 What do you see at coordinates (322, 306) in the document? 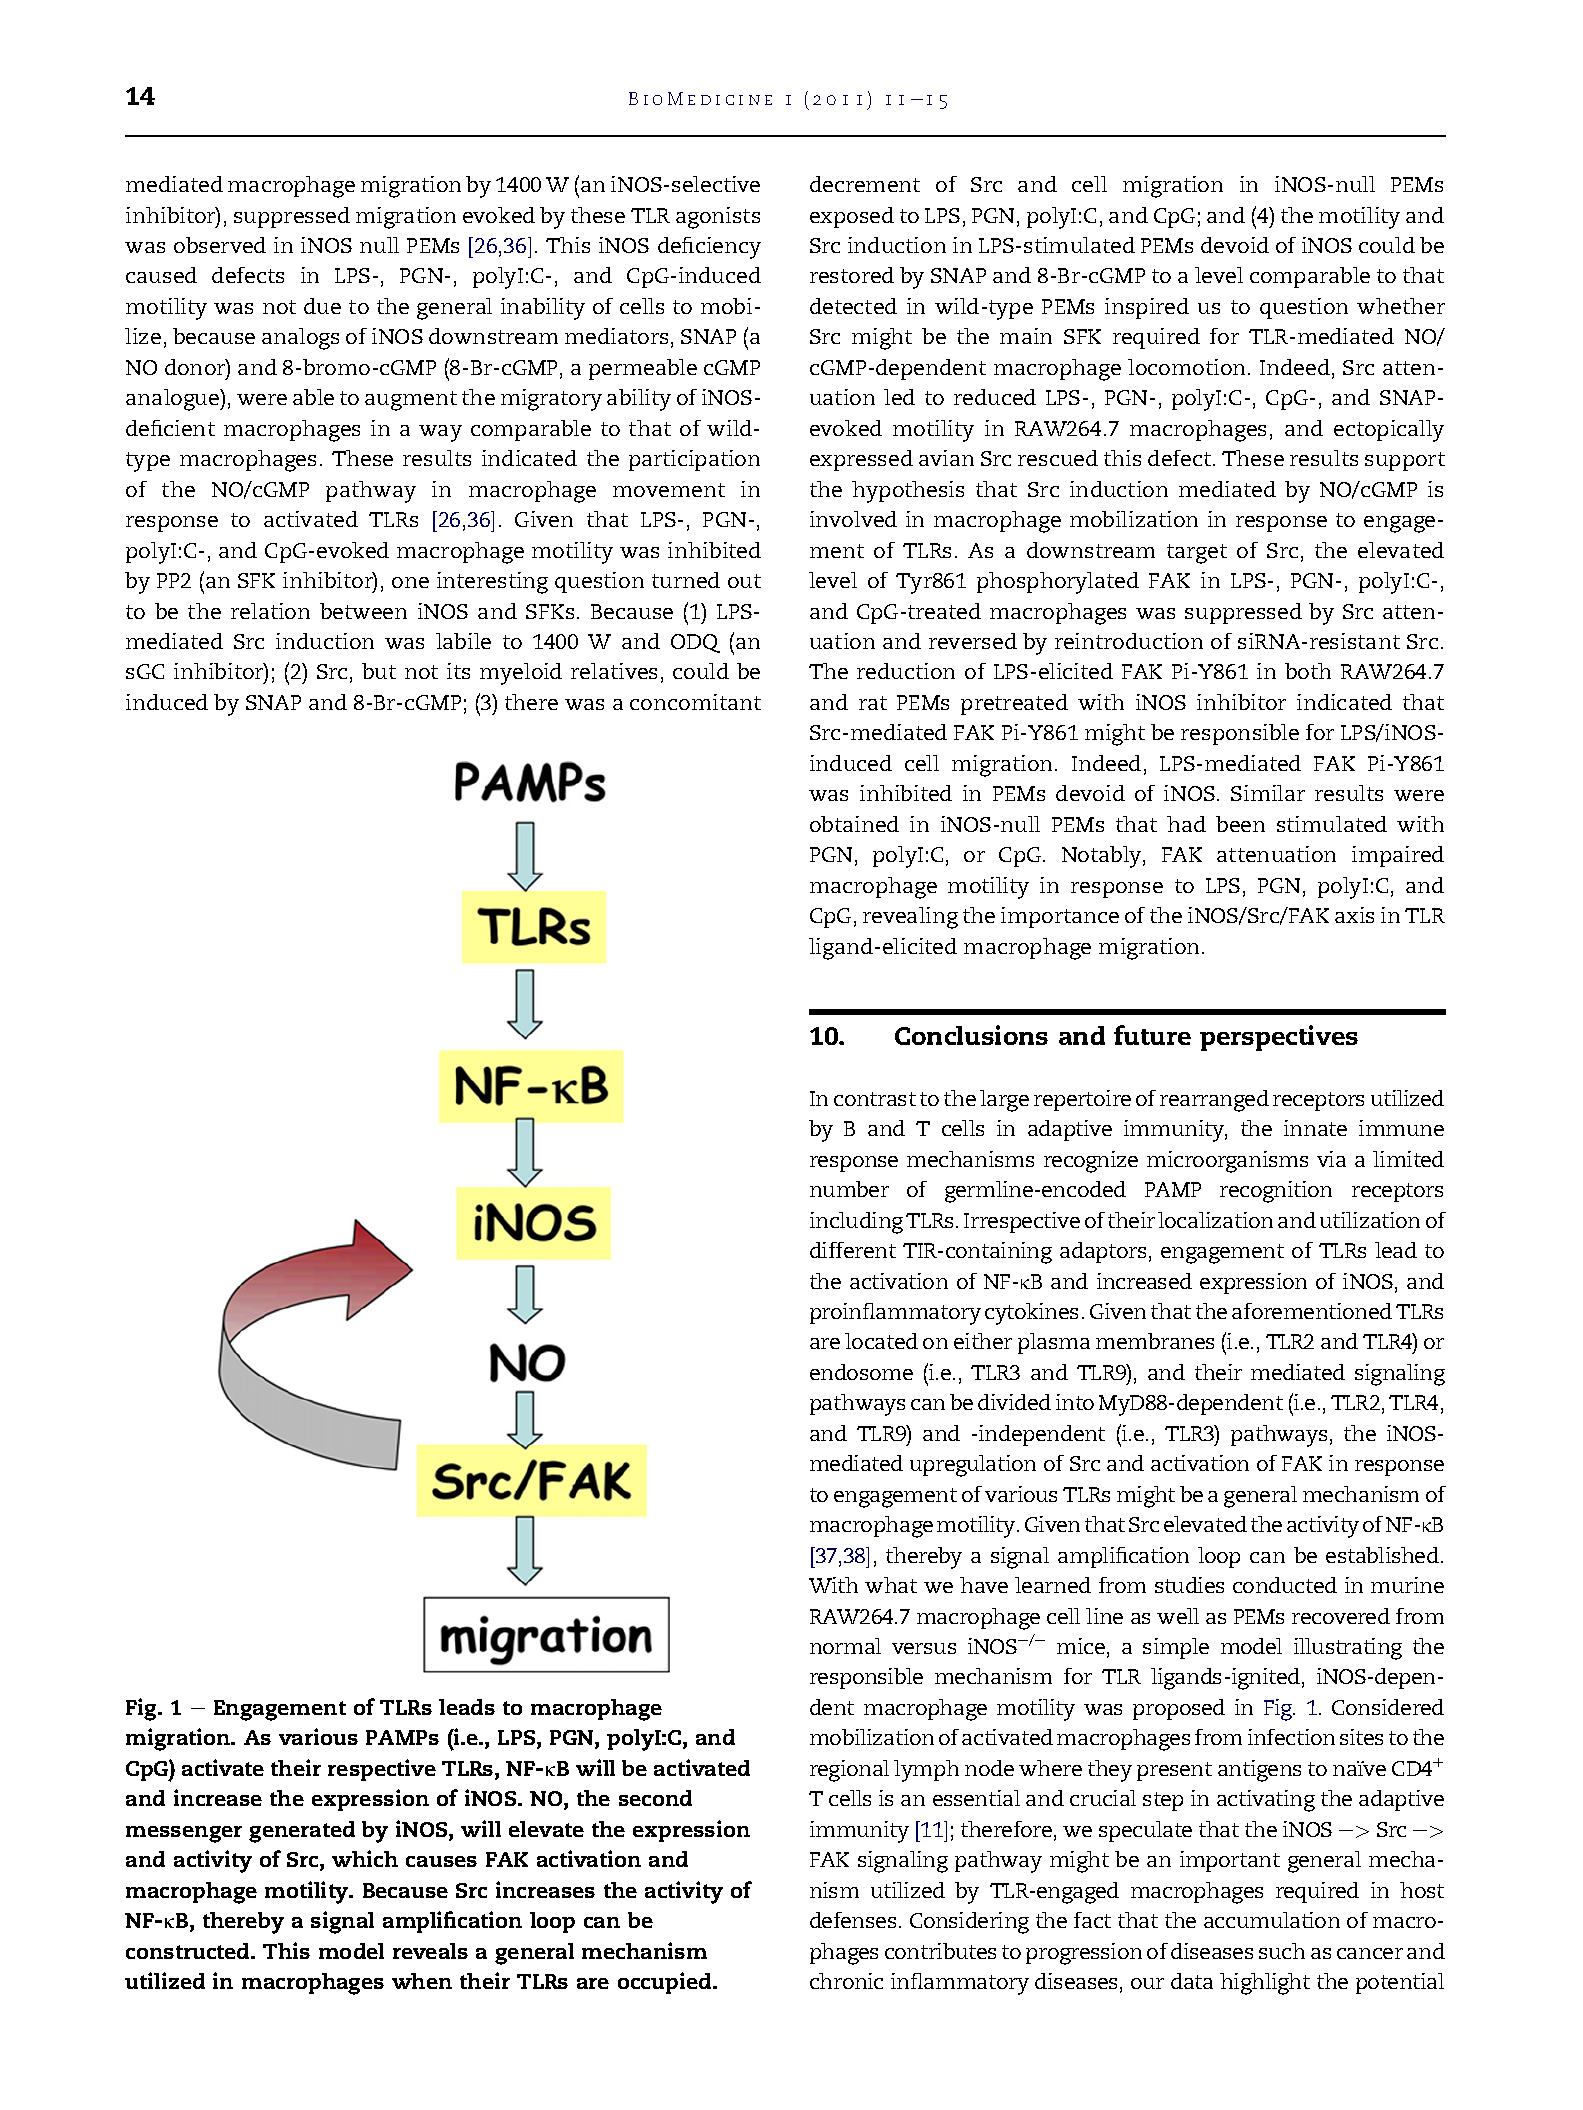
I see `due` at bounding box center [322, 306].
